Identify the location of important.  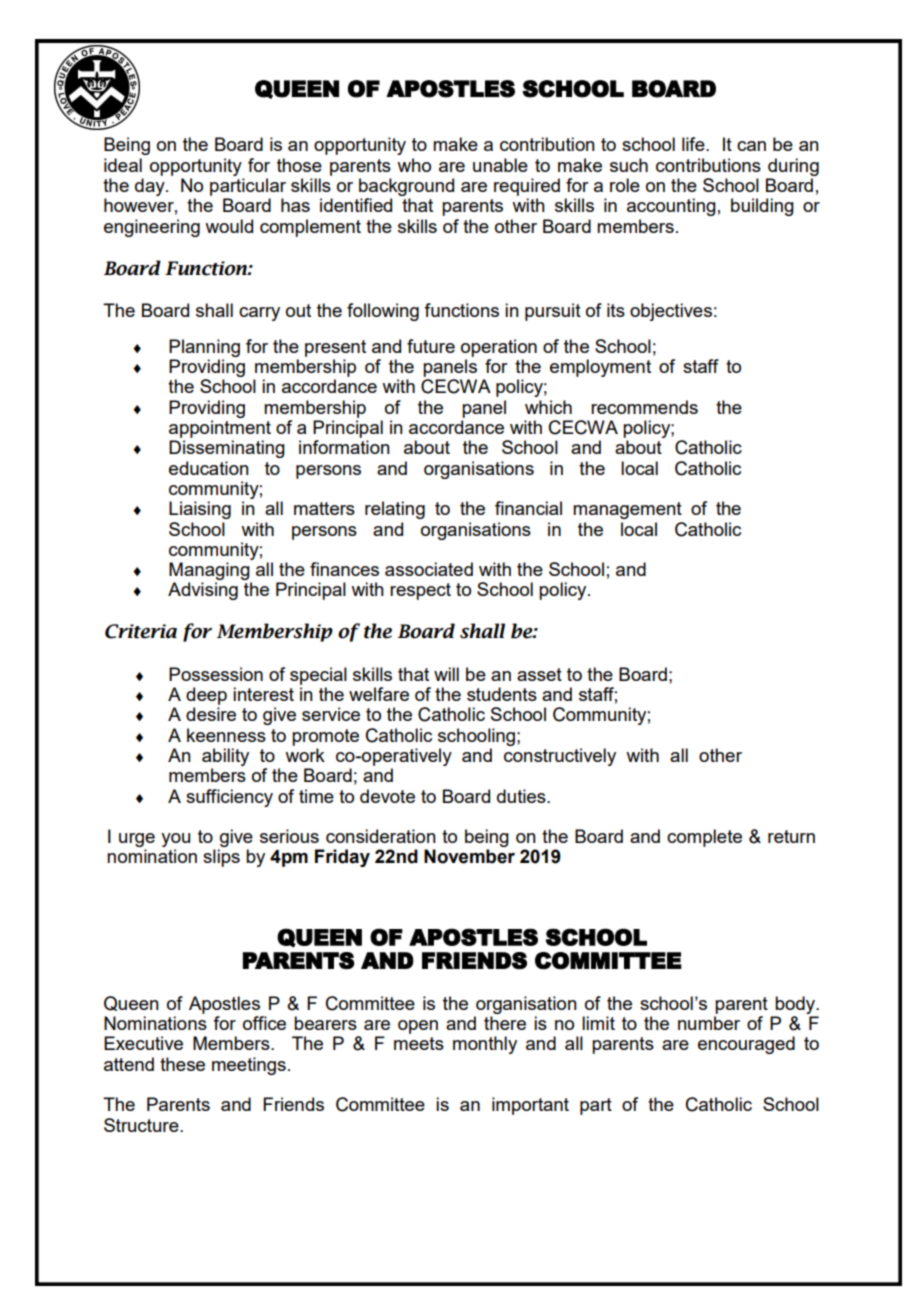
(530, 1106).
